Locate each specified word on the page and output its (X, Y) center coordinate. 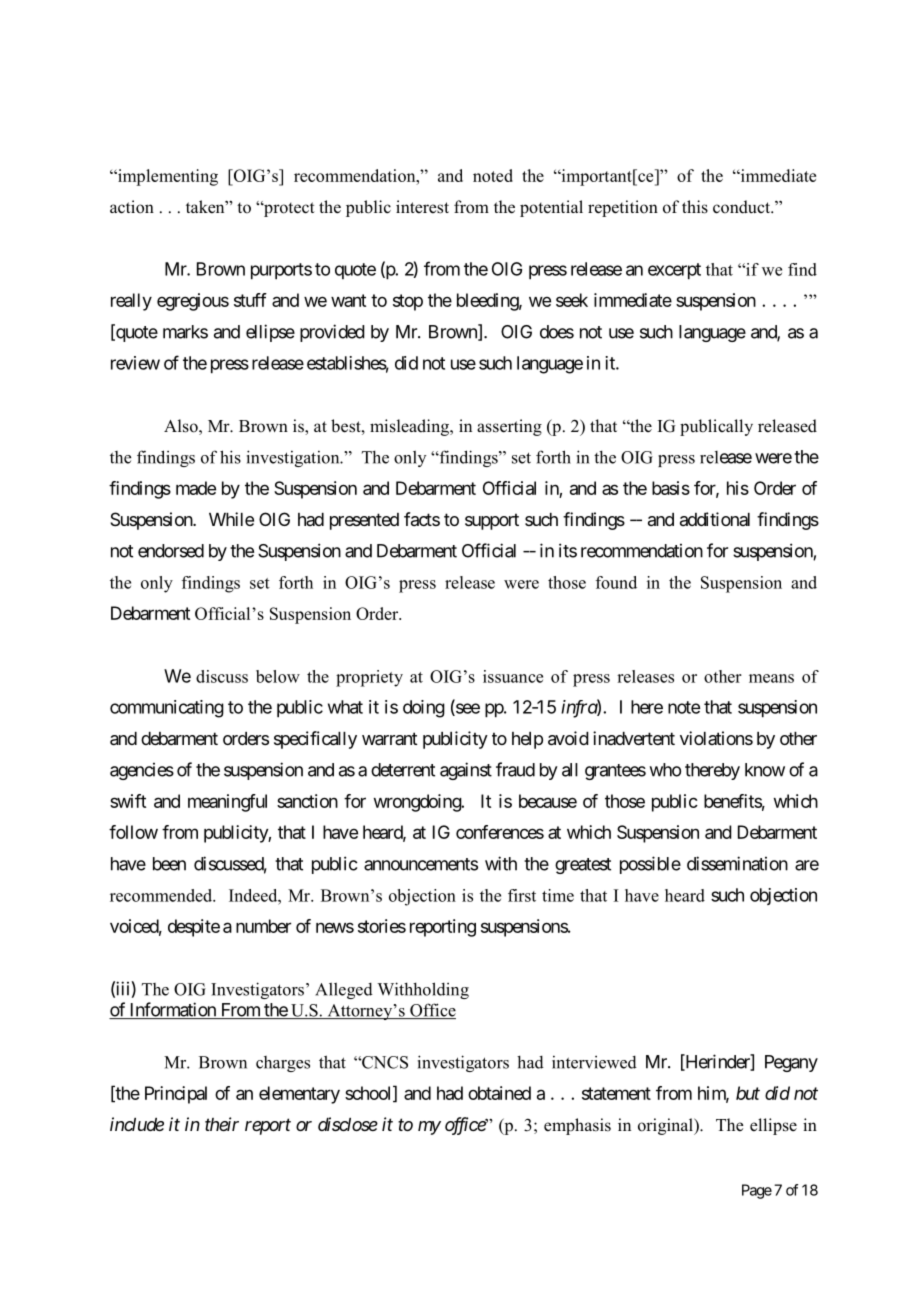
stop (408, 302)
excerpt (674, 271)
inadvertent (634, 738)
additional (715, 519)
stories (382, 926)
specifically (315, 740)
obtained (499, 1093)
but (748, 1093)
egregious (193, 302)
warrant (390, 739)
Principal (176, 1095)
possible (650, 865)
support (492, 521)
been (169, 864)
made (196, 488)
